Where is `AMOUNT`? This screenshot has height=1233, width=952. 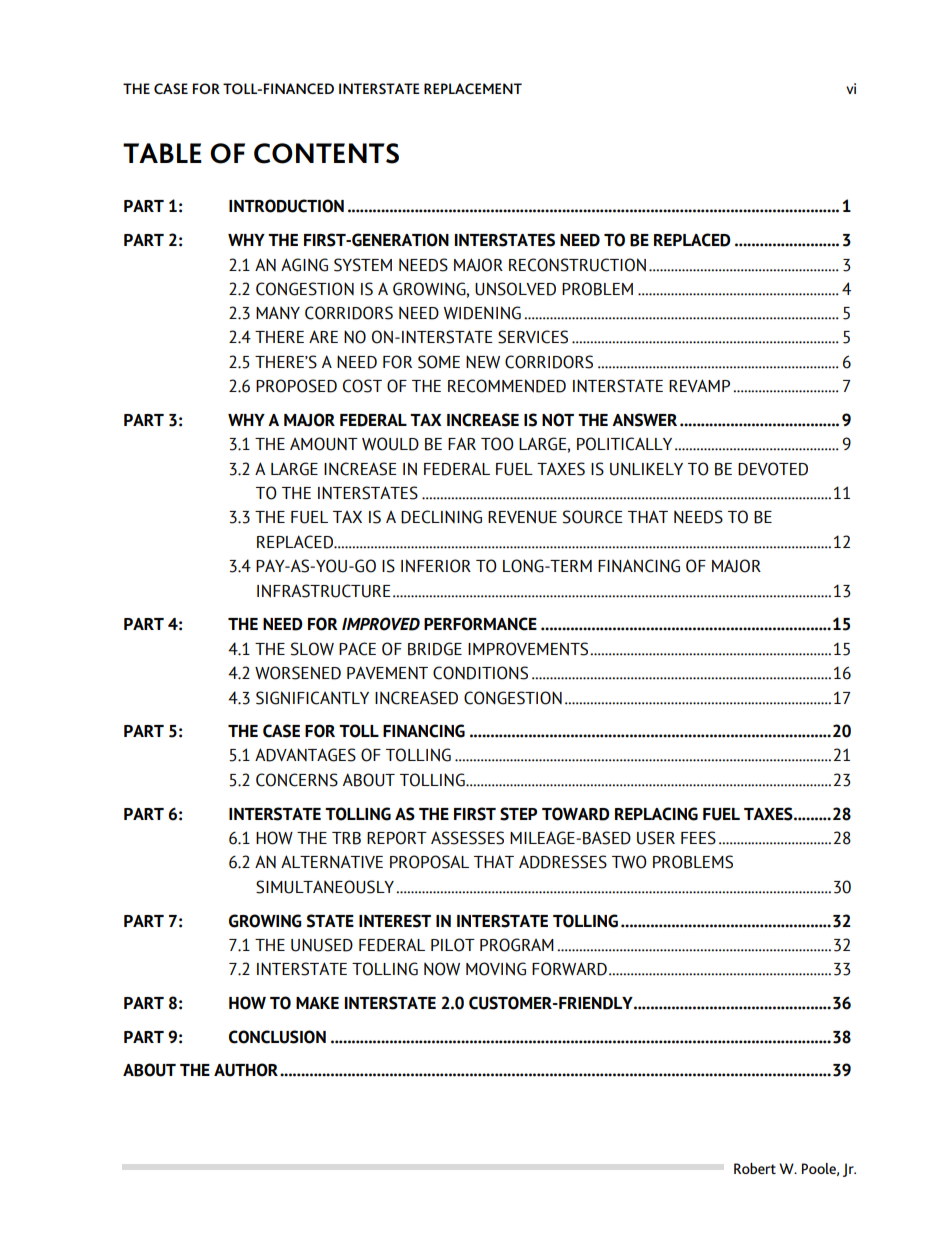 AMOUNT is located at coordinates (324, 444).
